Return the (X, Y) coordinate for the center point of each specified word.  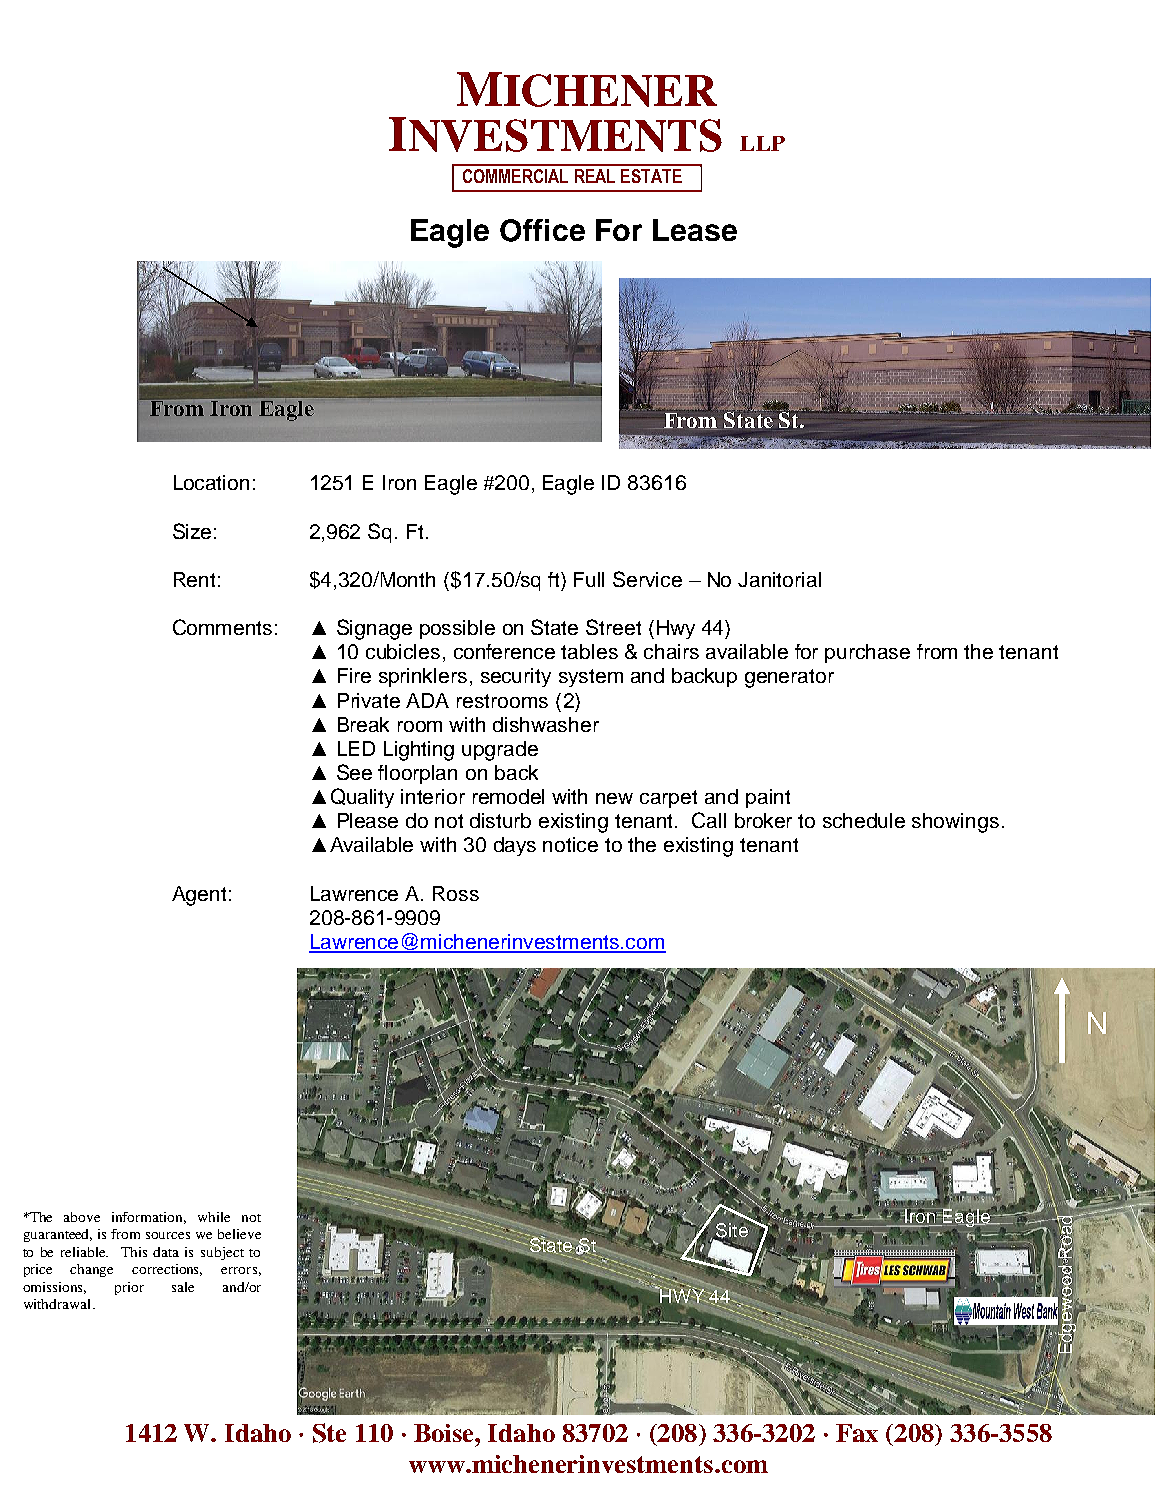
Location (211, 482)
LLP (762, 143)
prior (129, 1288)
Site (732, 1230)
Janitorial (779, 579)
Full (589, 579)
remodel (508, 796)
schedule (864, 820)
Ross (456, 893)
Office (542, 230)
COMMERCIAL (515, 176)
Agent (199, 896)
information (149, 1218)
